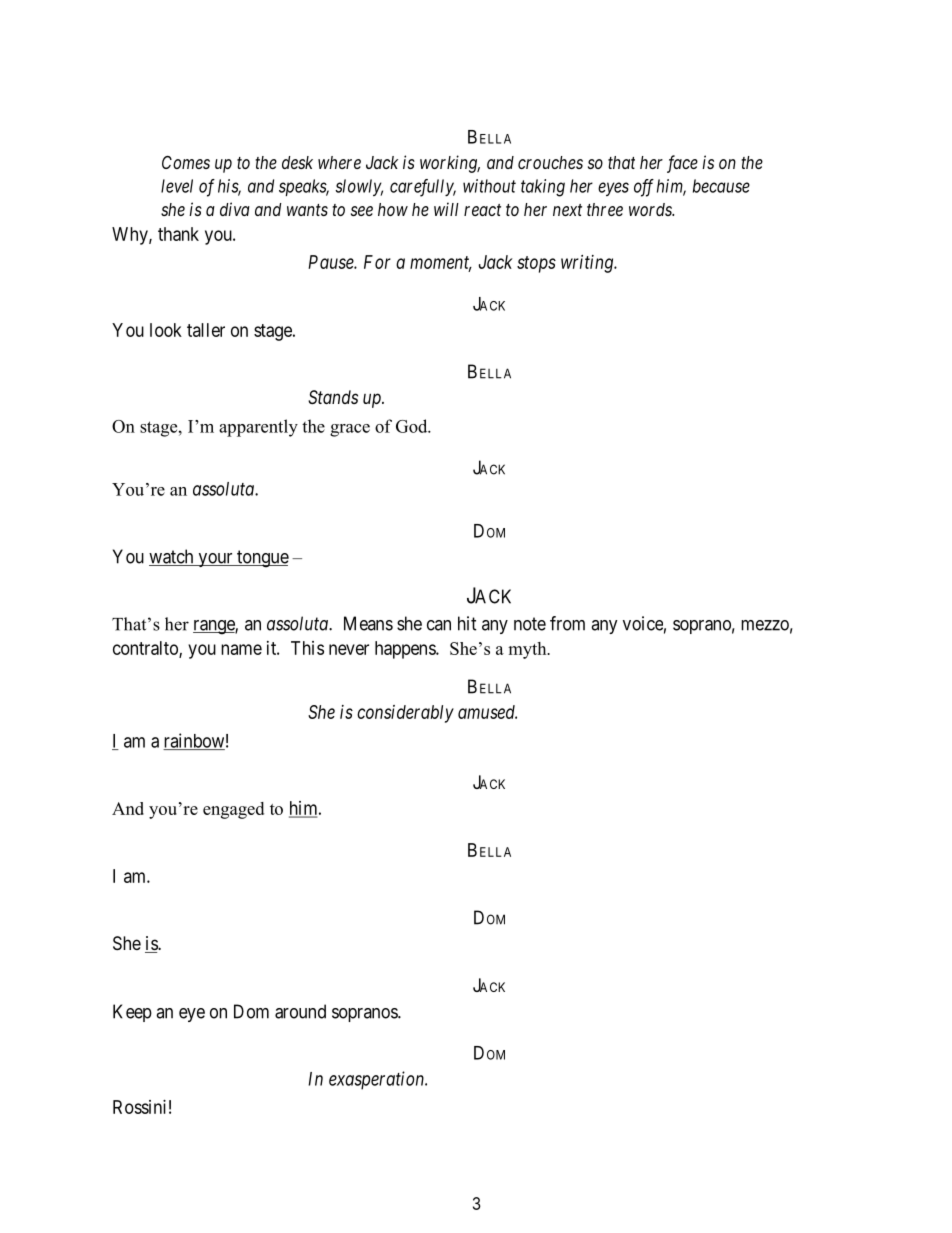 The width and height of the image is (952, 1233). Describe the element at coordinates (423, 188) in the image. I see `carefully` at that location.
